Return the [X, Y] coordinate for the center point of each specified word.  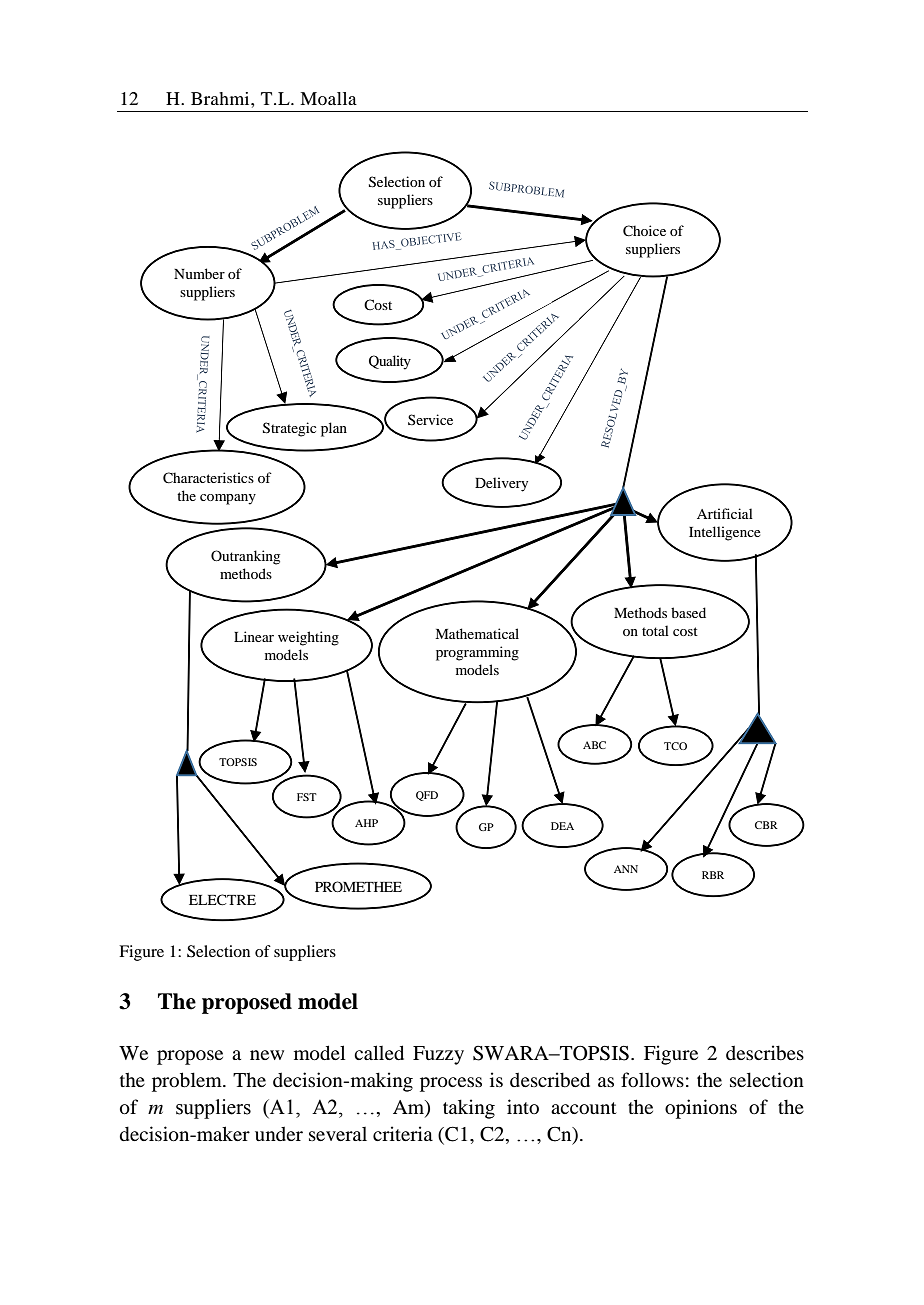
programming [477, 653]
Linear [254, 636]
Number [199, 273]
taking [469, 1109]
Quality [390, 362]
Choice [644, 231]
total [655, 630]
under [279, 1133]
